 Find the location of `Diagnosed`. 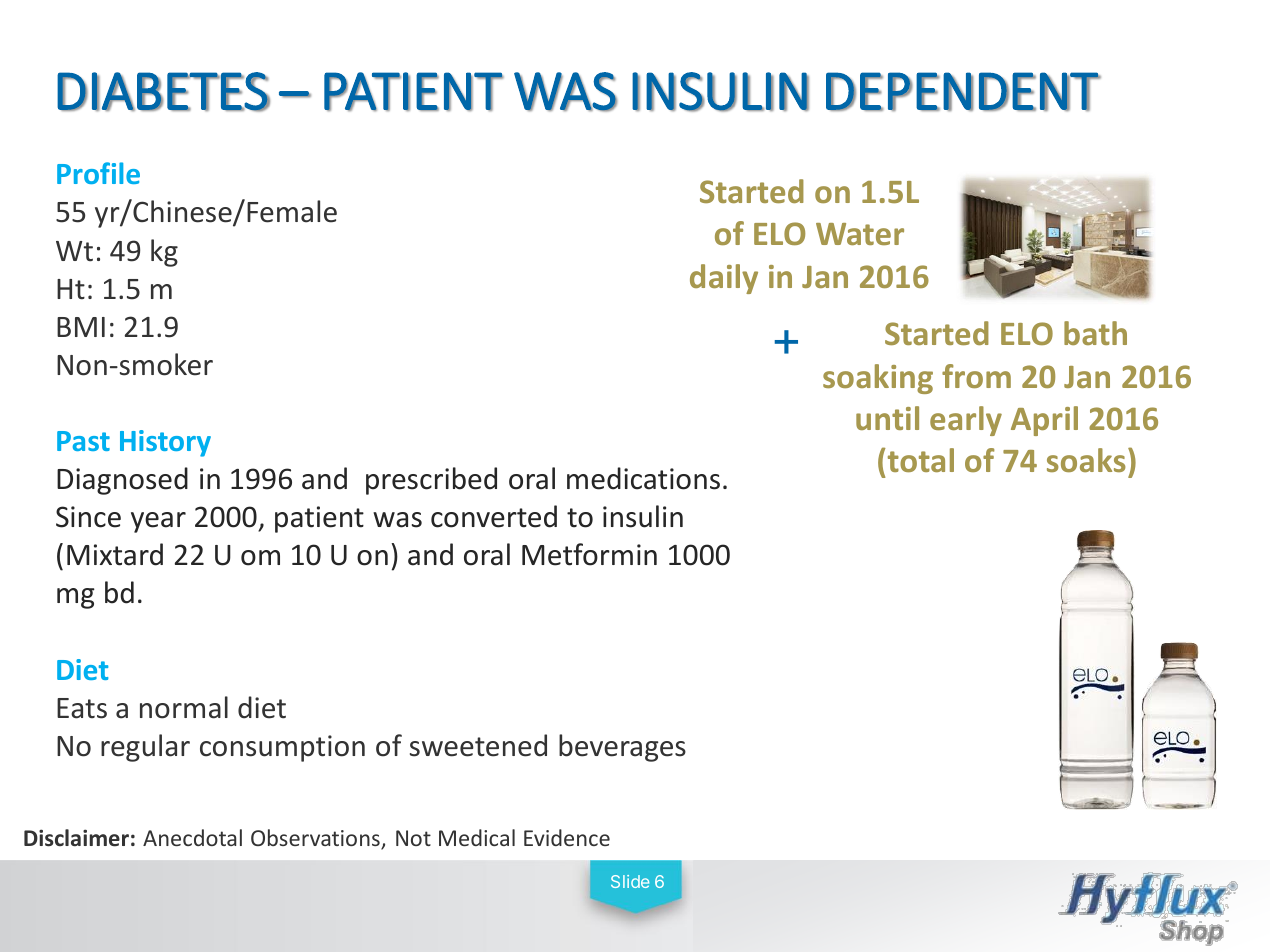

Diagnosed is located at coordinates (122, 481).
